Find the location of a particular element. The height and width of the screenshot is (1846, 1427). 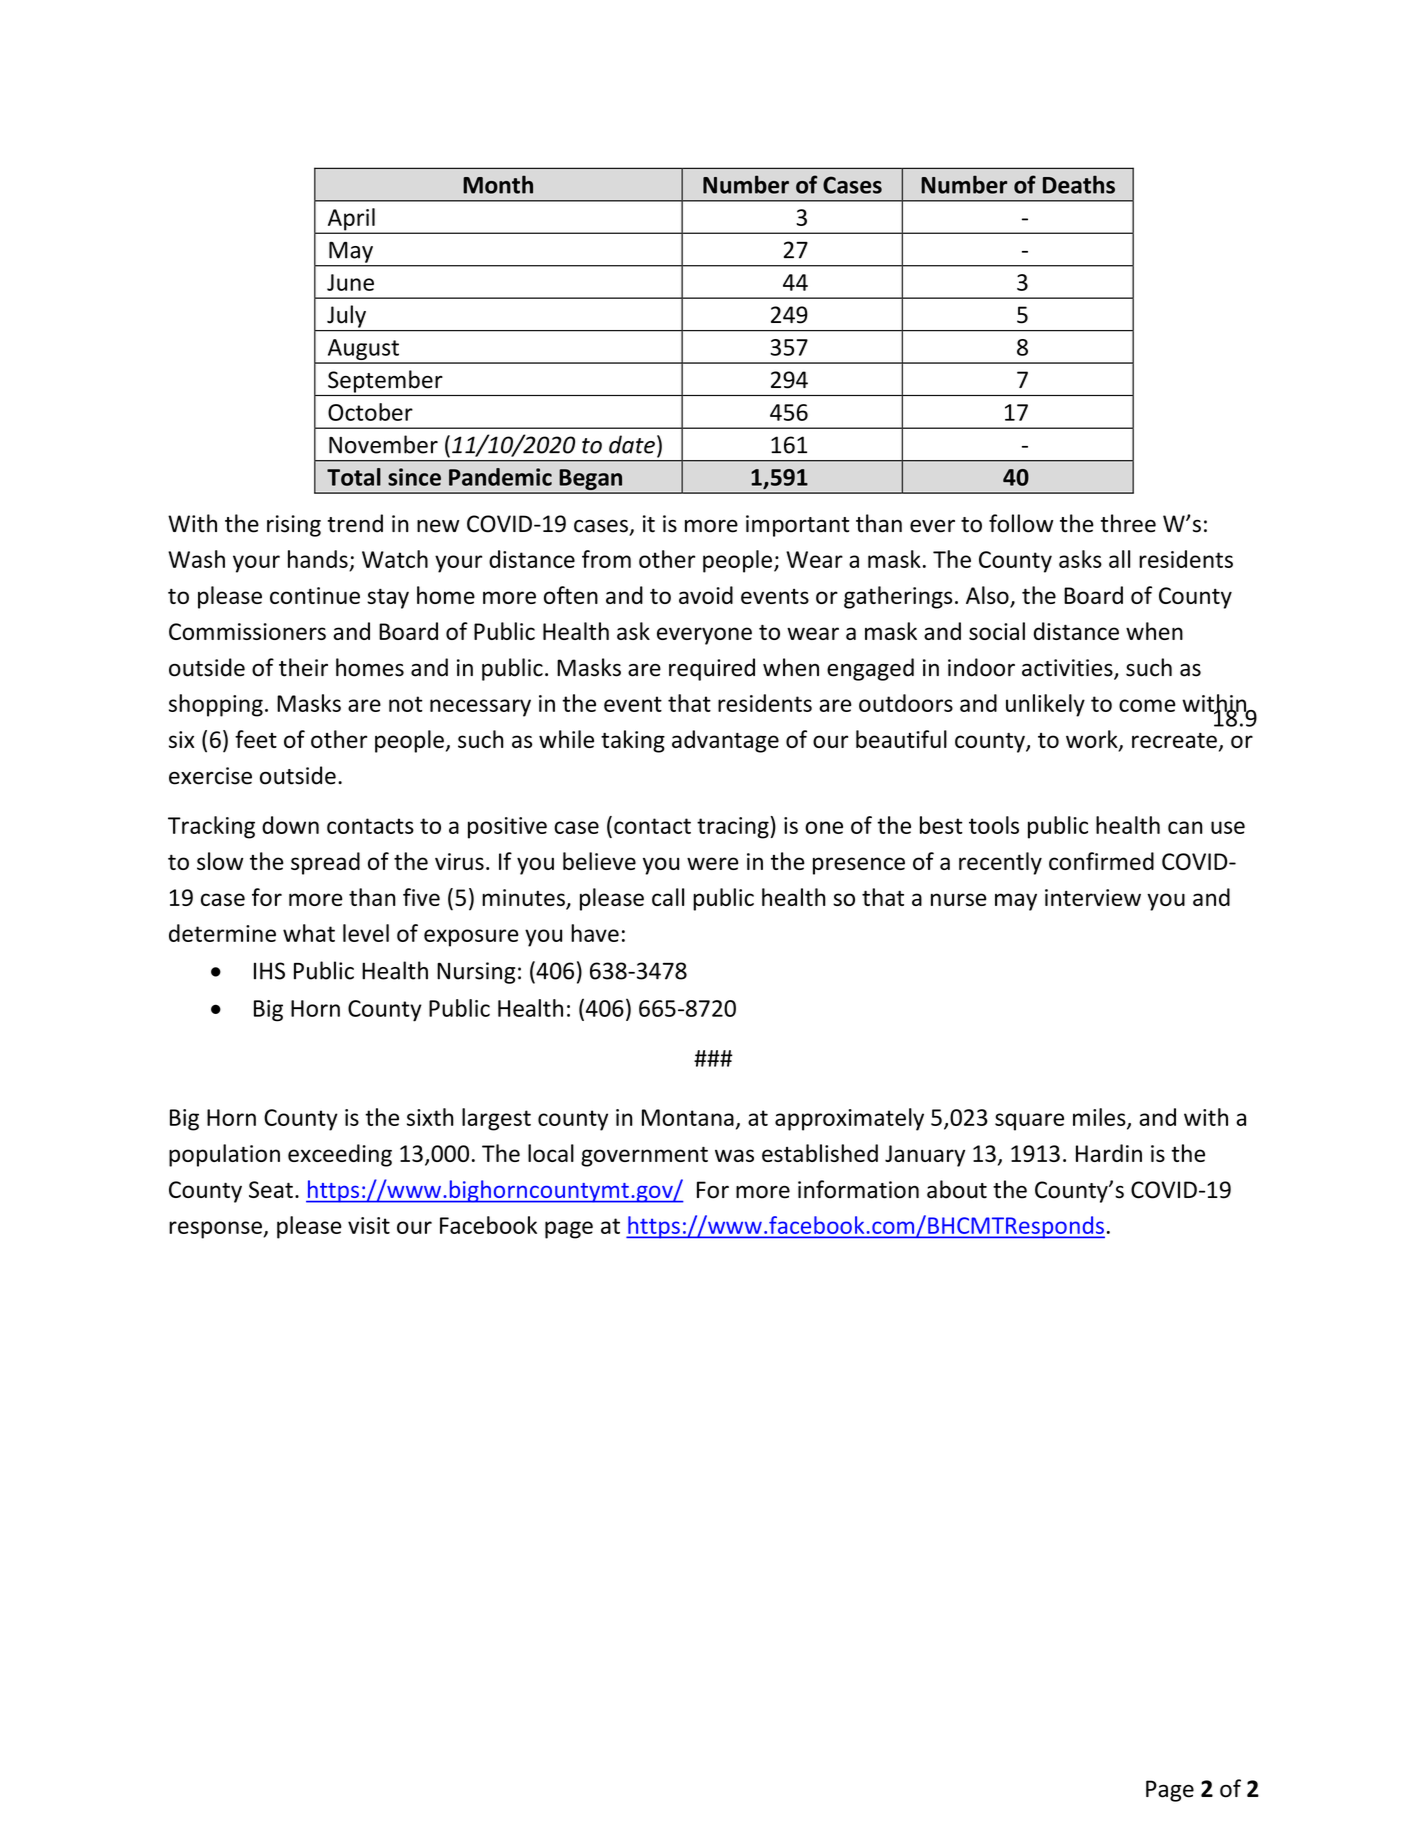

come is located at coordinates (1147, 705).
